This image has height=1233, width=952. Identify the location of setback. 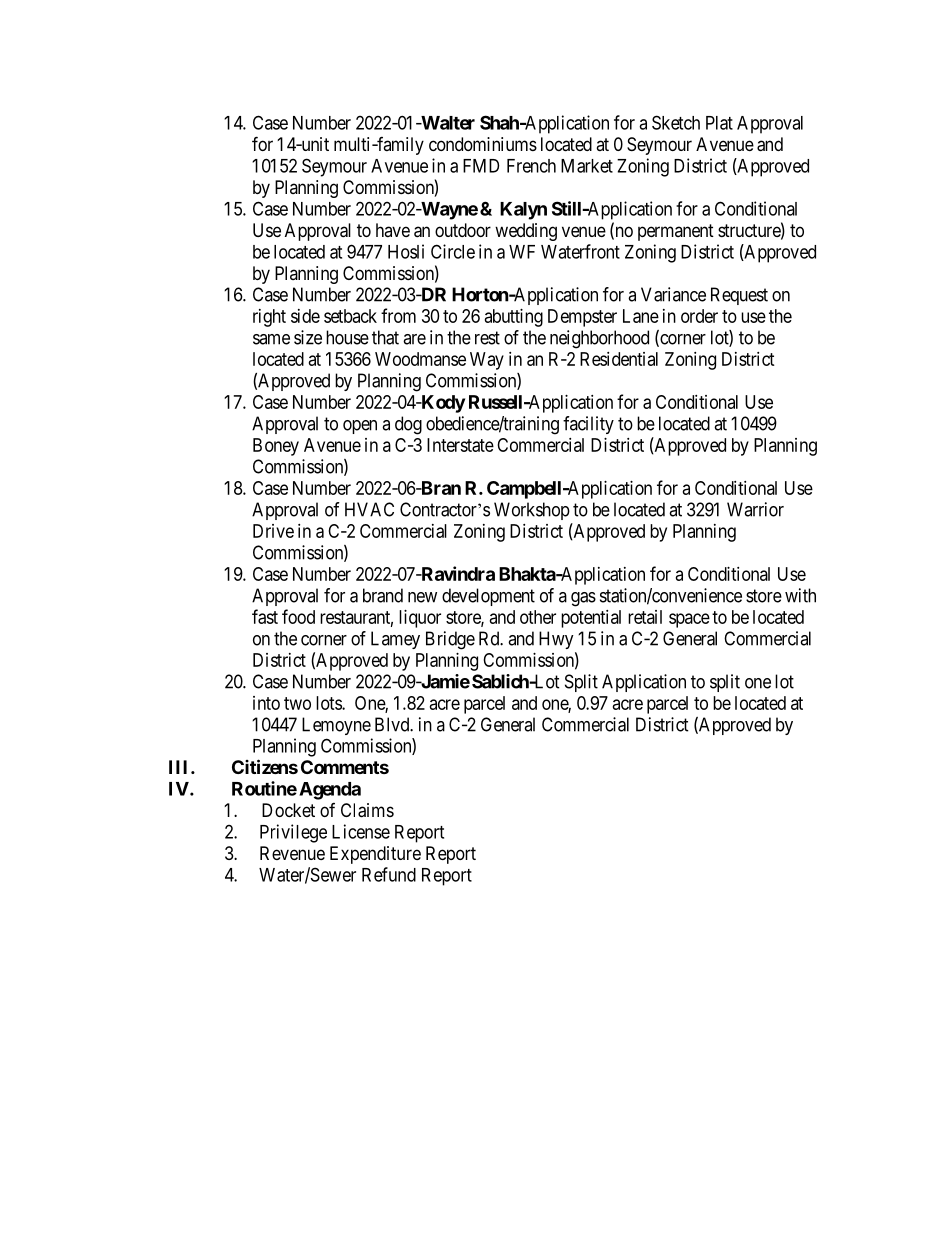
(350, 316).
